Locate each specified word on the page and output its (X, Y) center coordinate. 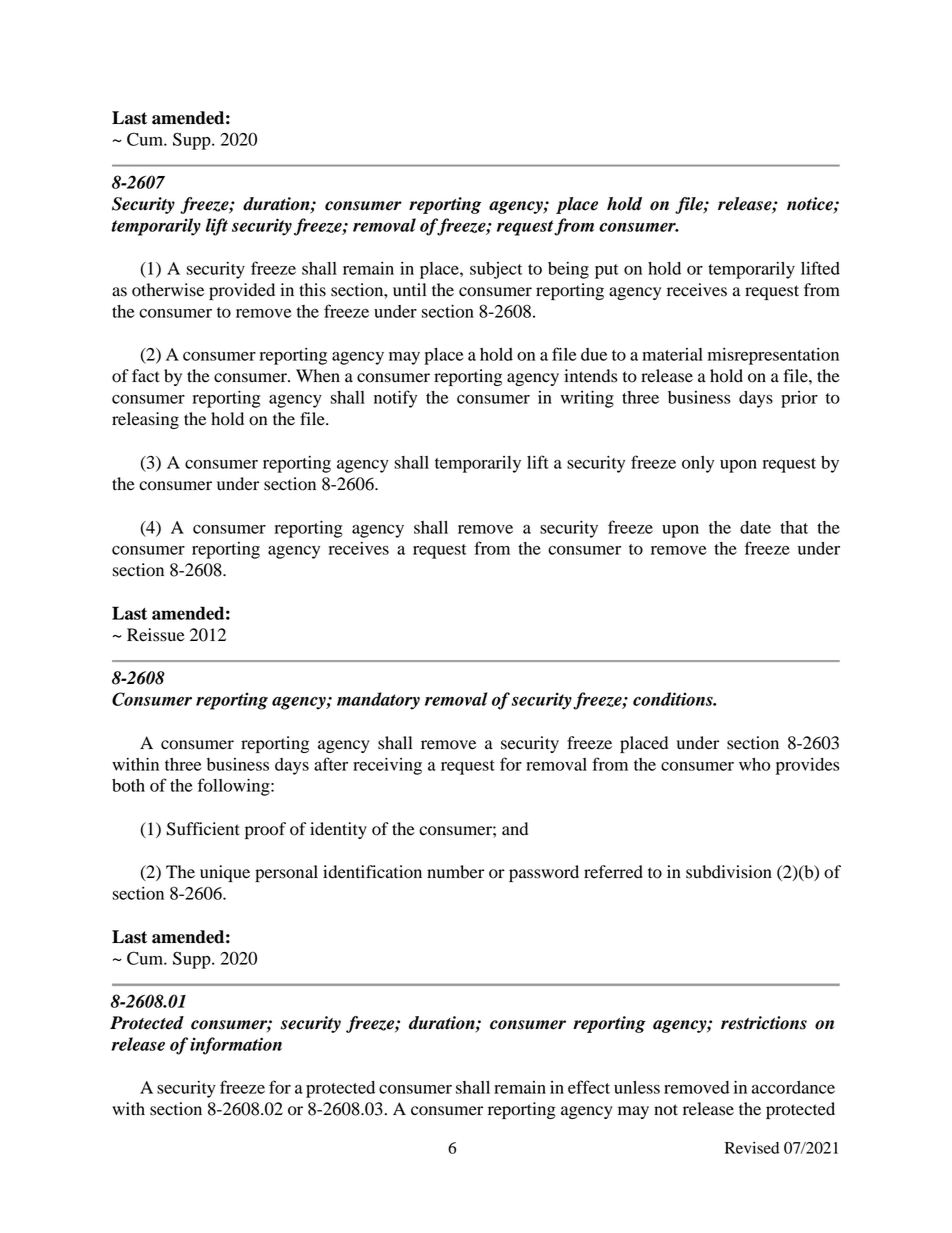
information (236, 1046)
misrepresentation (773, 356)
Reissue (156, 635)
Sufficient (203, 829)
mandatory (378, 701)
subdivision (729, 872)
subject (496, 270)
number (455, 872)
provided (242, 291)
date (755, 527)
